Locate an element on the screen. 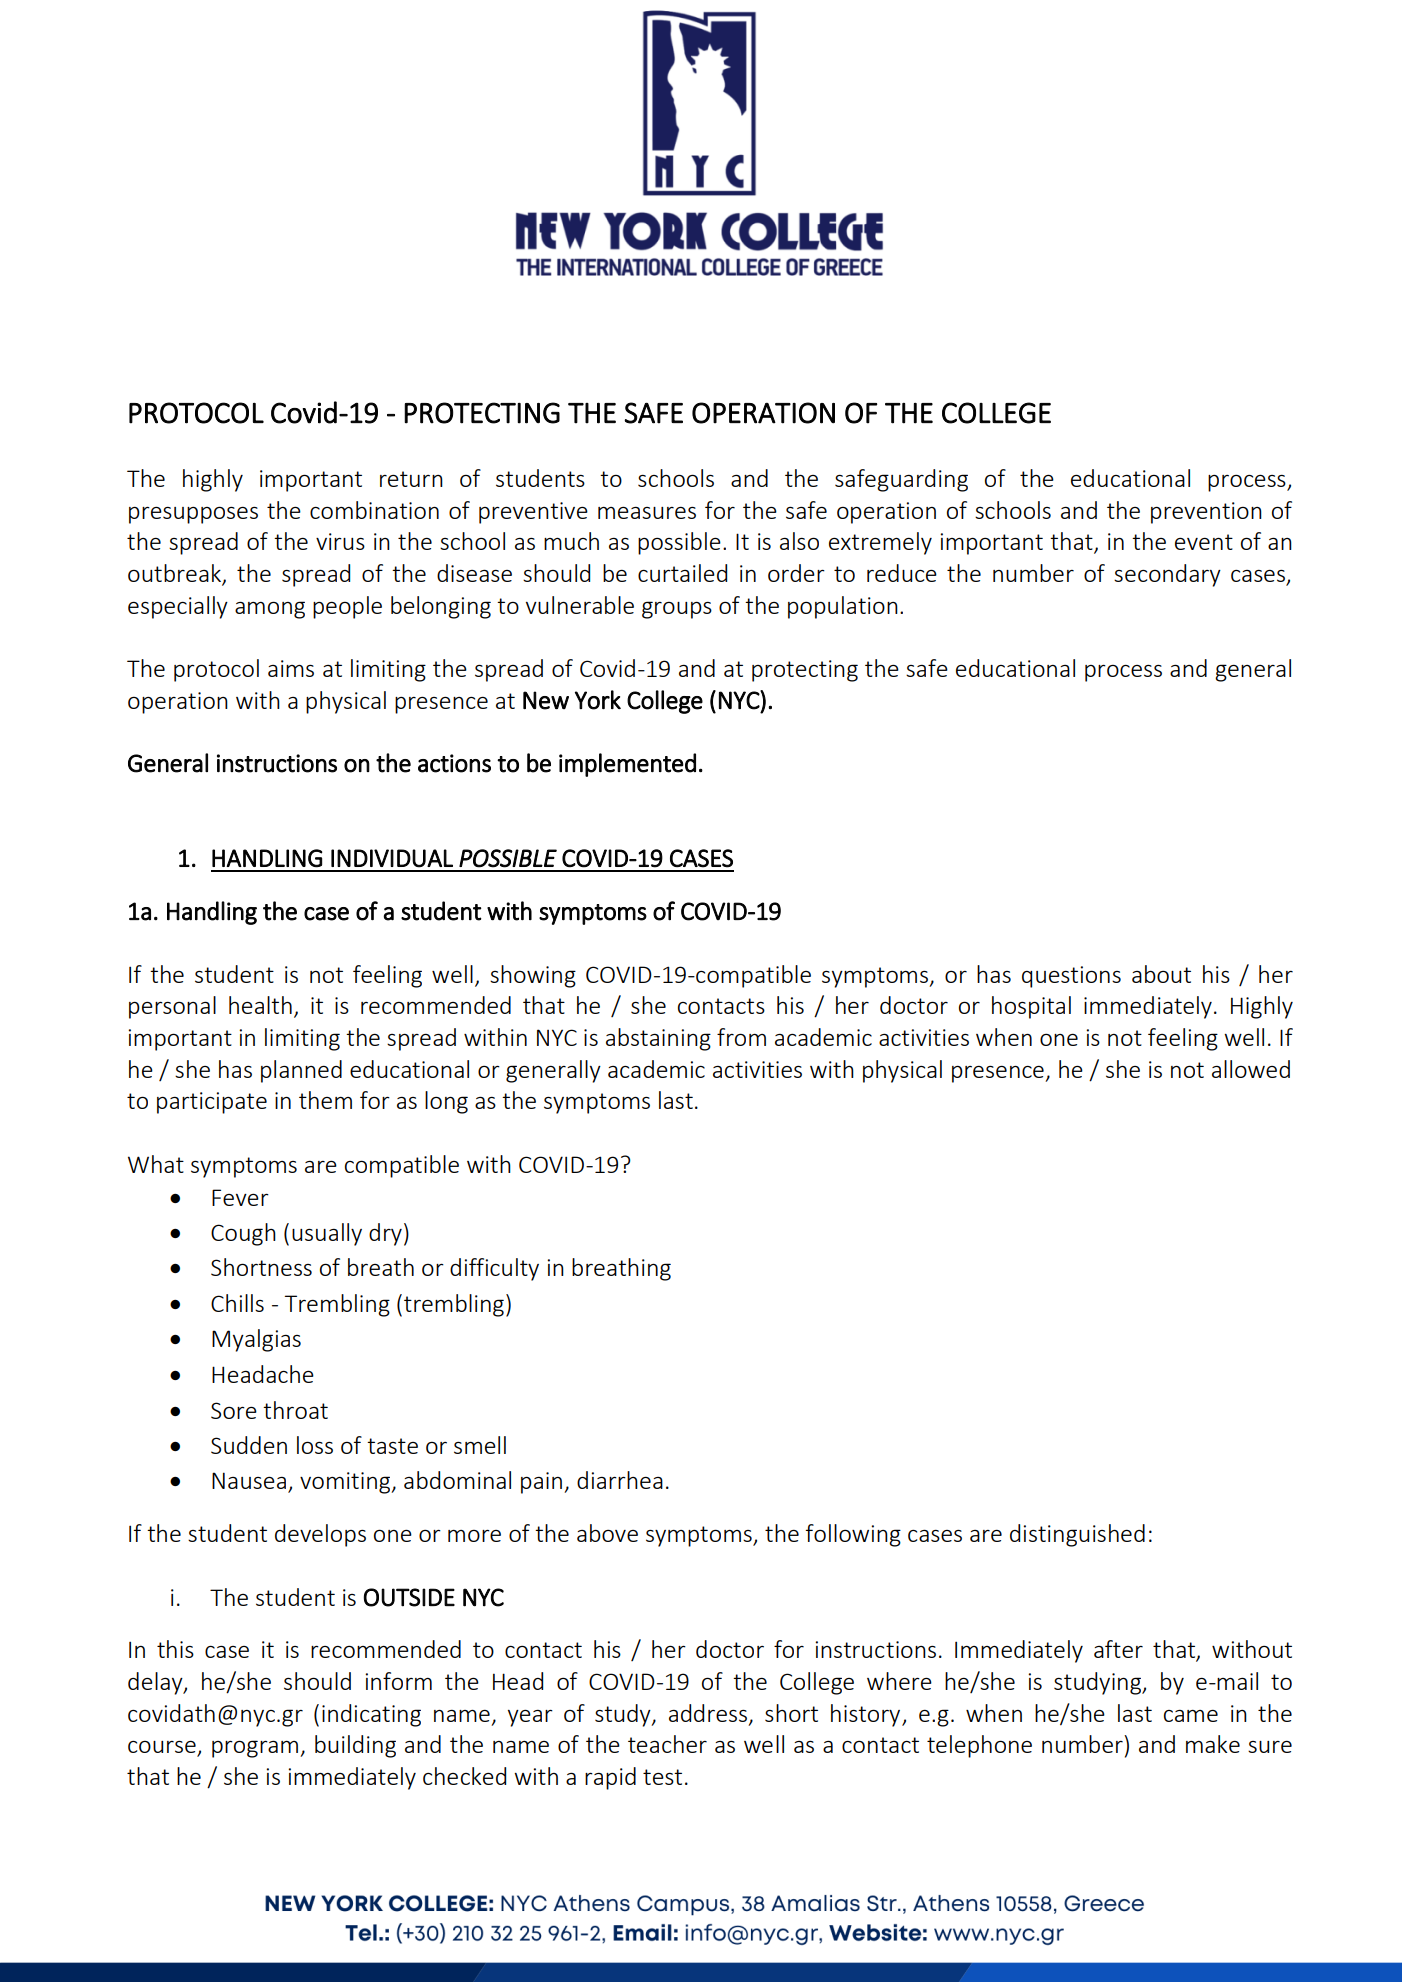 This screenshot has height=1982, width=1402. difficulty is located at coordinates (494, 1269).
